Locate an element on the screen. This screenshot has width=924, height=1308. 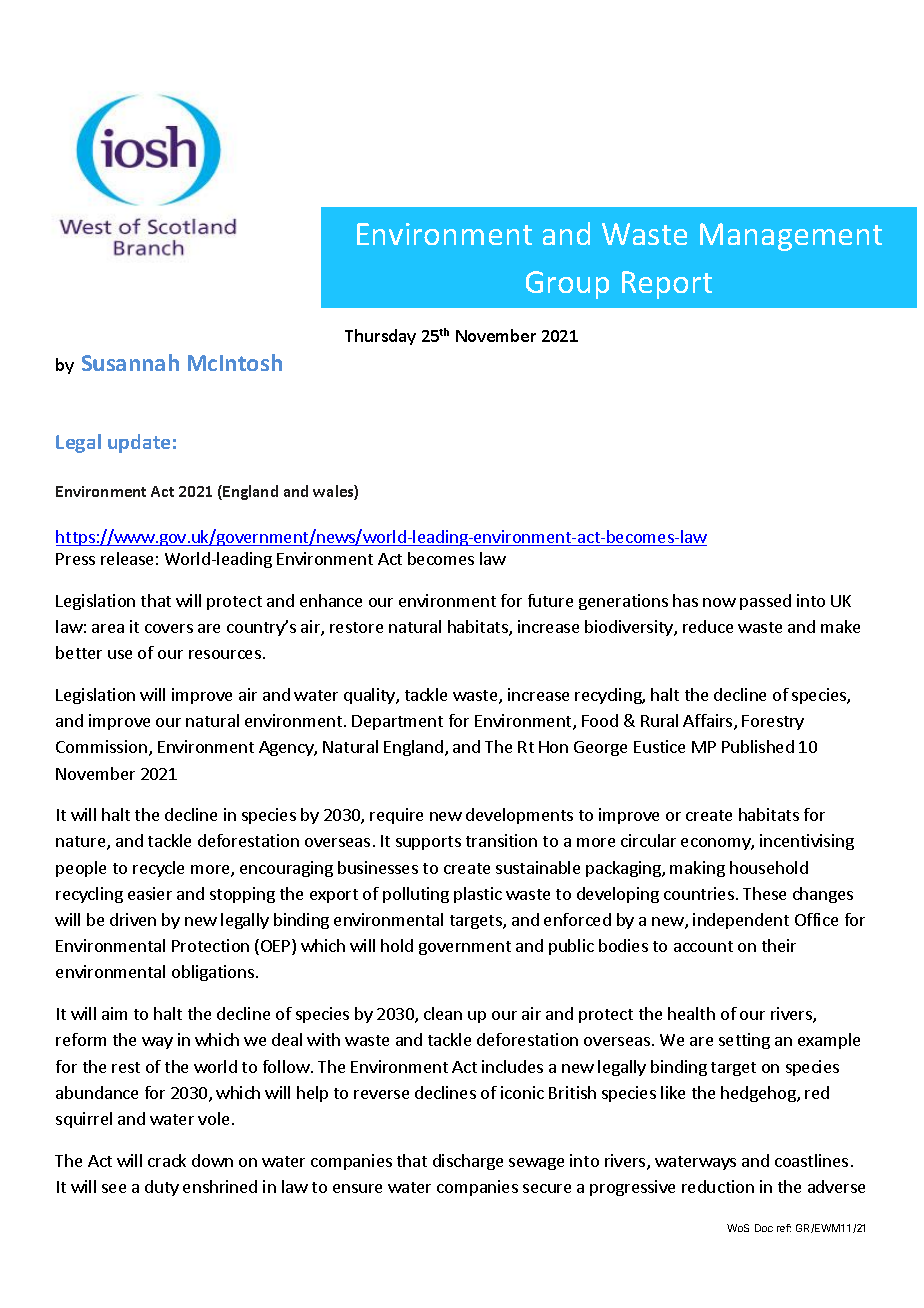
Management is located at coordinates (791, 237).
